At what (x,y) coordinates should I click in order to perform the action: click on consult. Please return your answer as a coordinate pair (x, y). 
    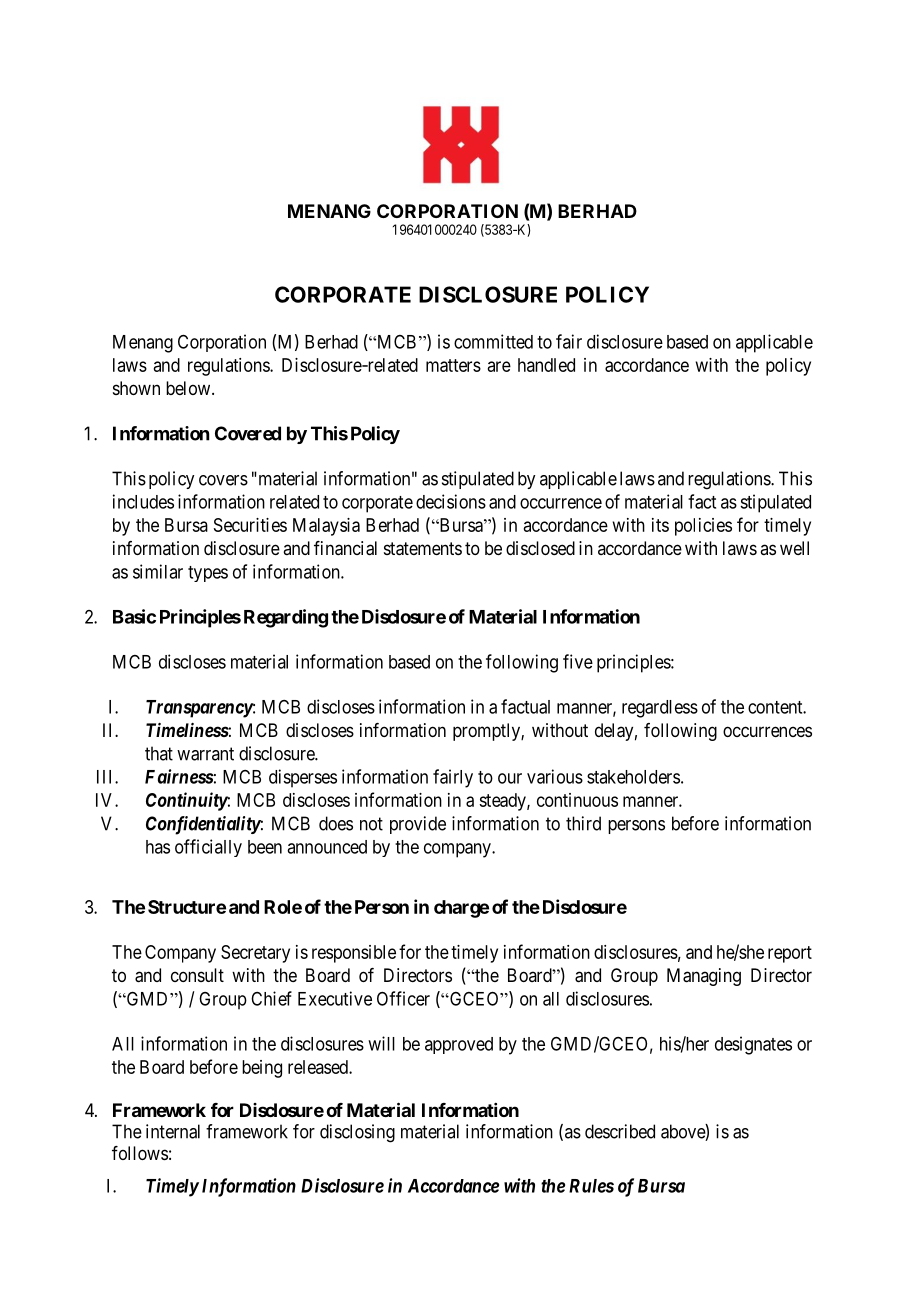
    Looking at the image, I should click on (197, 975).
